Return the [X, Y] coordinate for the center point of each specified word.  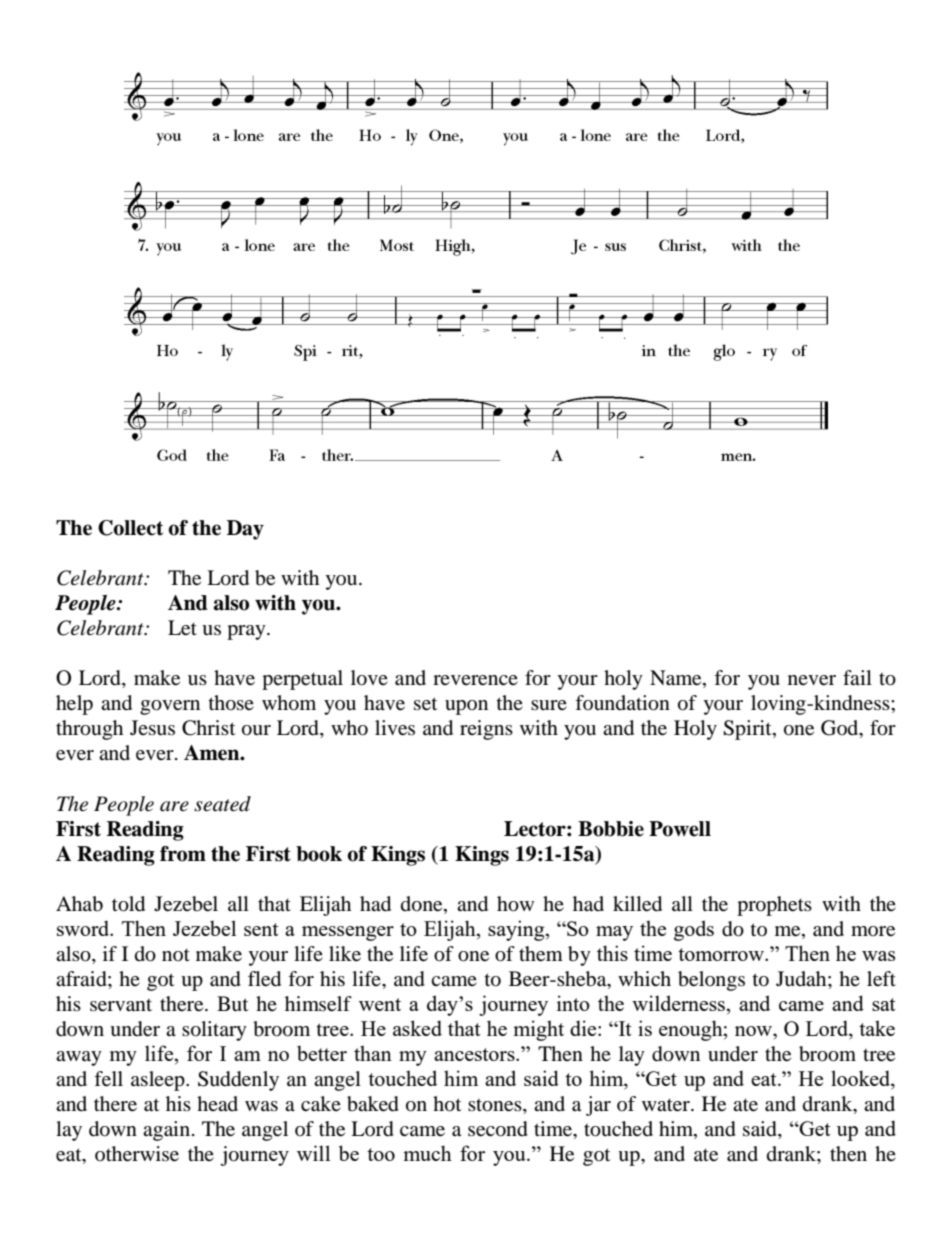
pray [247, 632]
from [183, 854]
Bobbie [611, 829]
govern [170, 707]
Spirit [748, 730]
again [166, 1131]
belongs [711, 981]
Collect [130, 528]
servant [121, 1005]
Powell [680, 829]
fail [857, 677]
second [498, 1129]
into [573, 1003]
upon [466, 707]
